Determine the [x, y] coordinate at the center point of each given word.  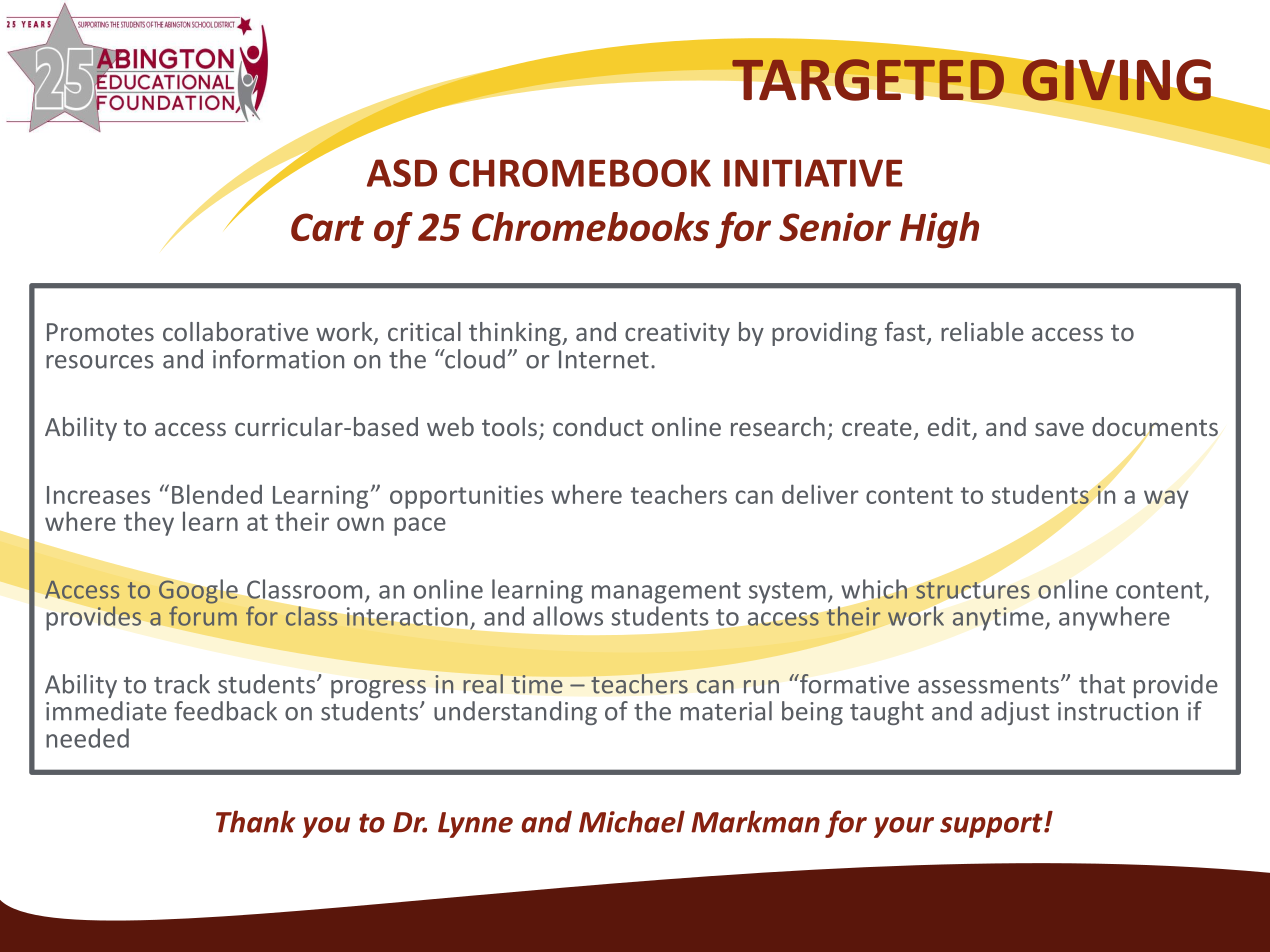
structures [973, 590]
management [666, 593]
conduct [598, 426]
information [278, 359]
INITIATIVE [813, 173]
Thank [255, 821]
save [1059, 429]
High [939, 230]
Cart [327, 227]
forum [203, 616]
